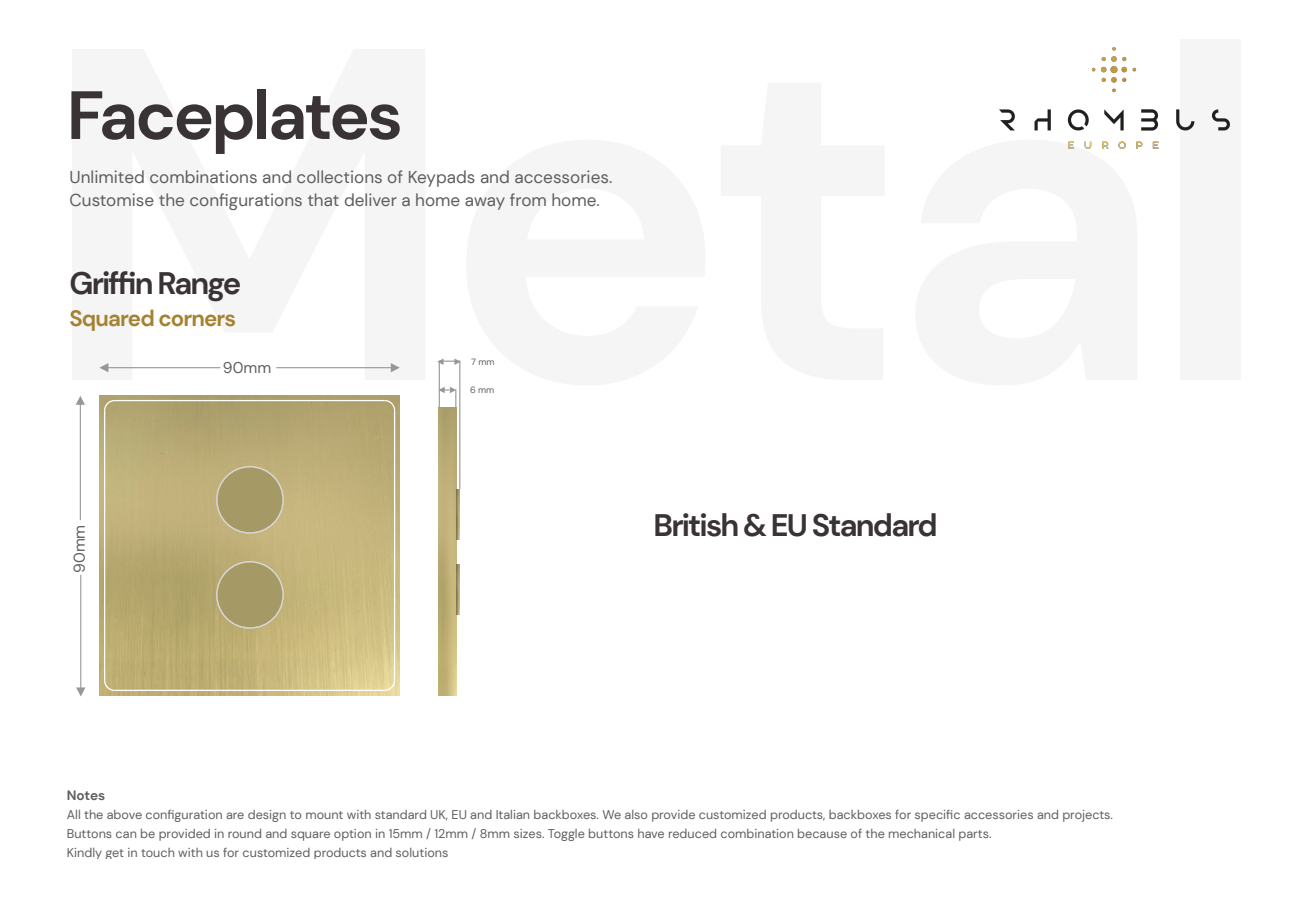 The image size is (1300, 924). What do you see at coordinates (86, 795) in the document?
I see `Notes` at bounding box center [86, 795].
